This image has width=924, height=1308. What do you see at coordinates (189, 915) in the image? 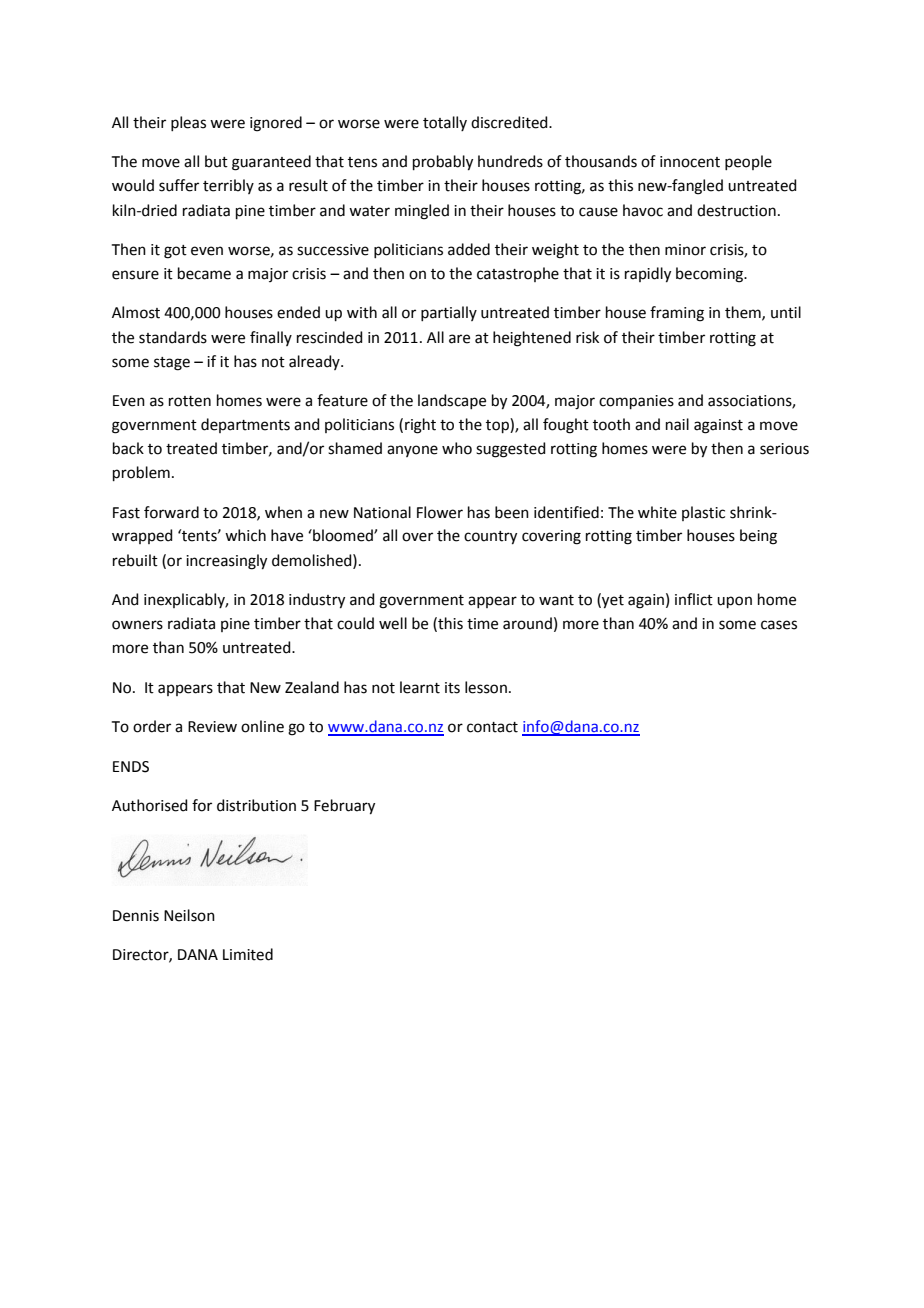
I see `Neilson` at bounding box center [189, 915].
